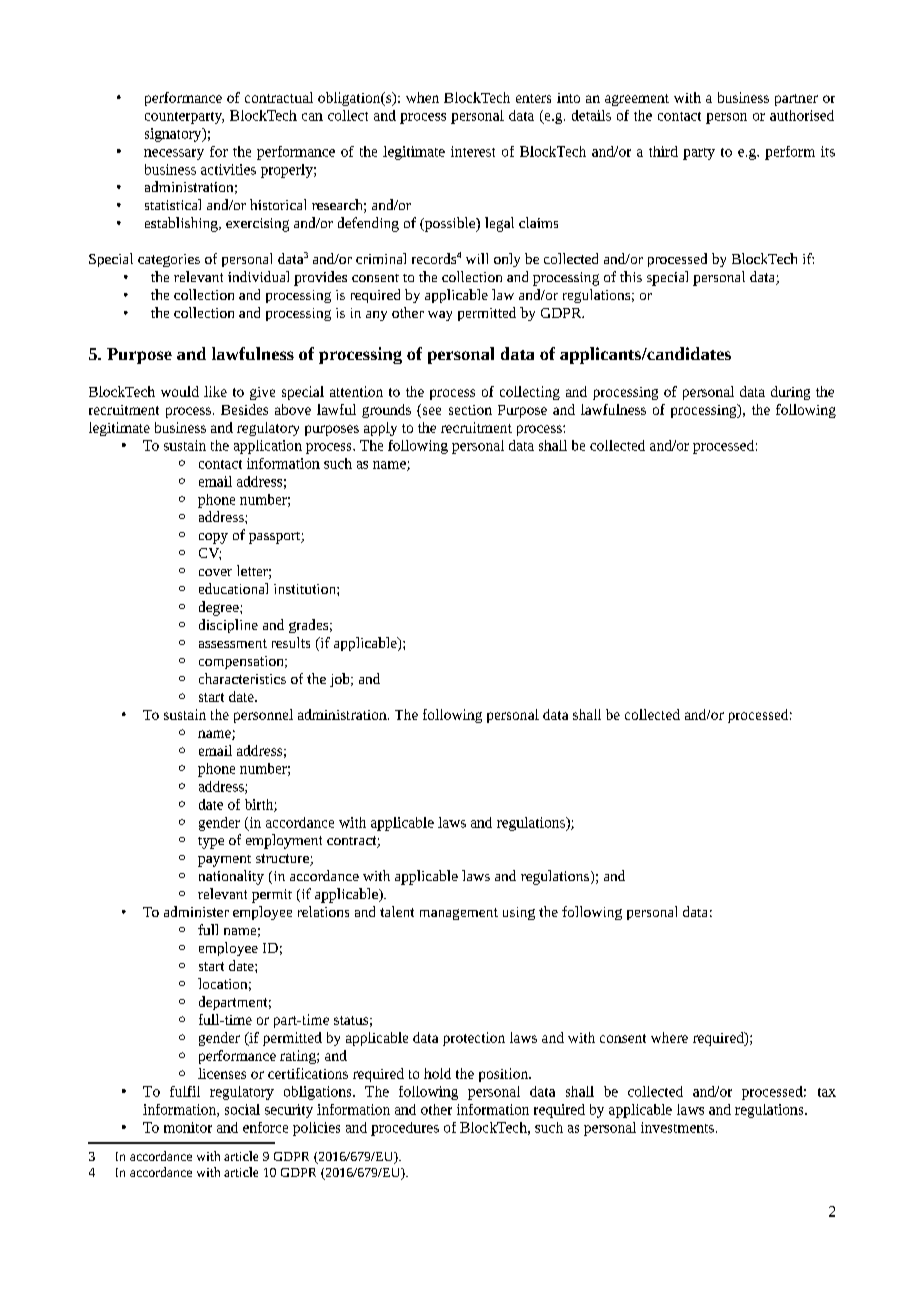 The width and height of the page is (924, 1308). I want to click on during, so click(790, 393).
